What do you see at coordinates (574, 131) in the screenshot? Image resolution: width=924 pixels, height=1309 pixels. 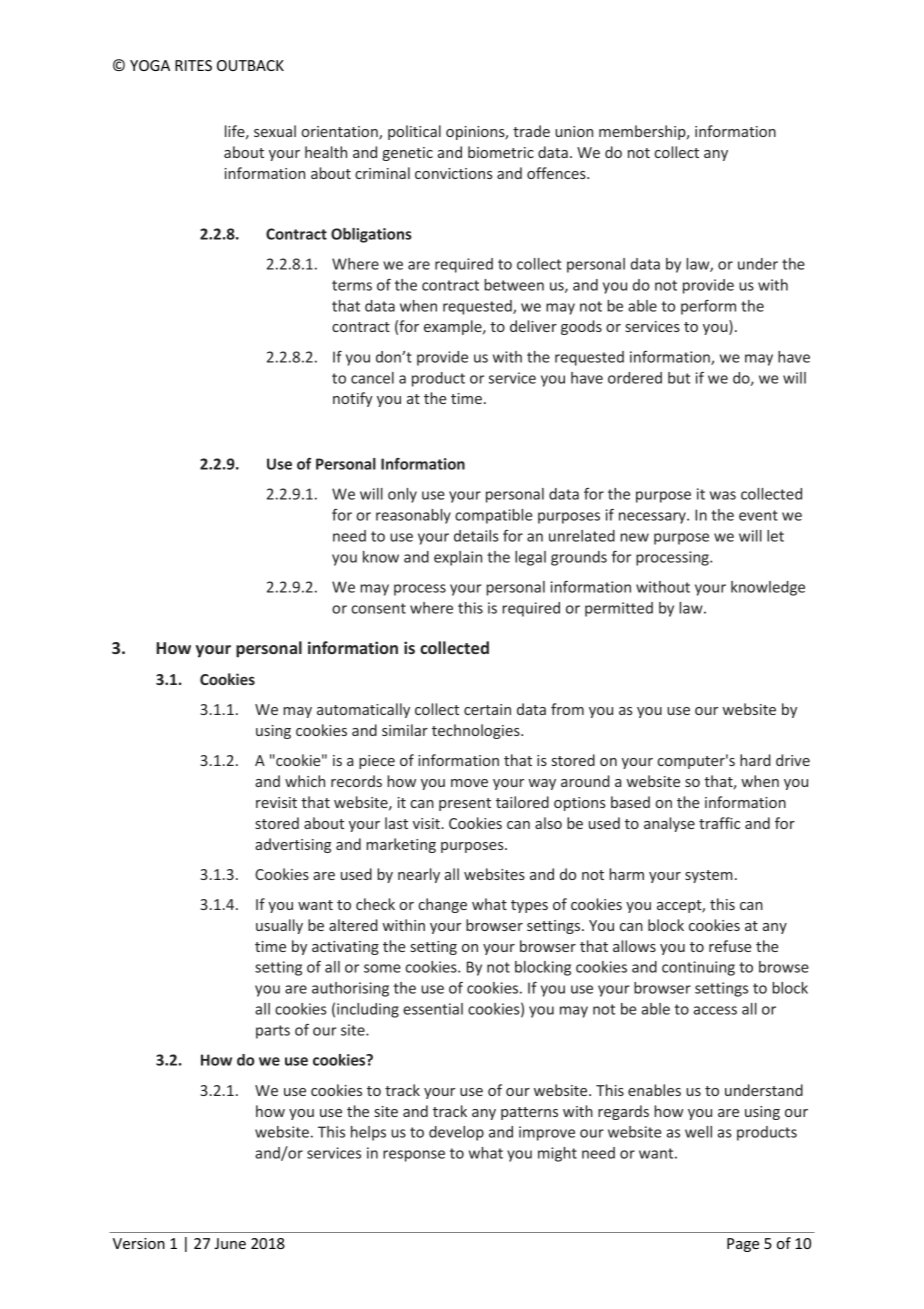 I see `union` at bounding box center [574, 131].
